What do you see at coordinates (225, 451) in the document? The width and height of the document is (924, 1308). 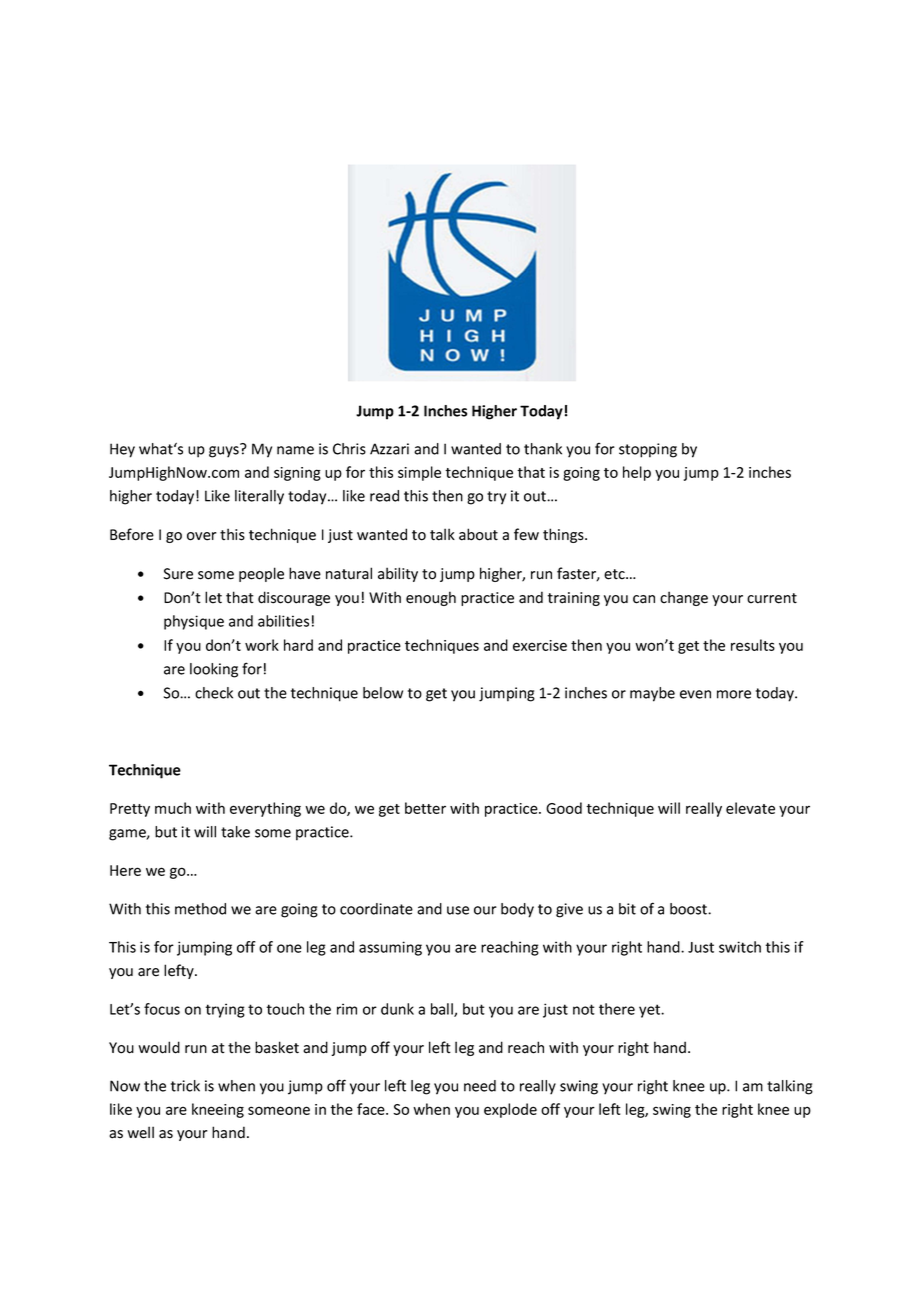 I see `guys` at bounding box center [225, 451].
